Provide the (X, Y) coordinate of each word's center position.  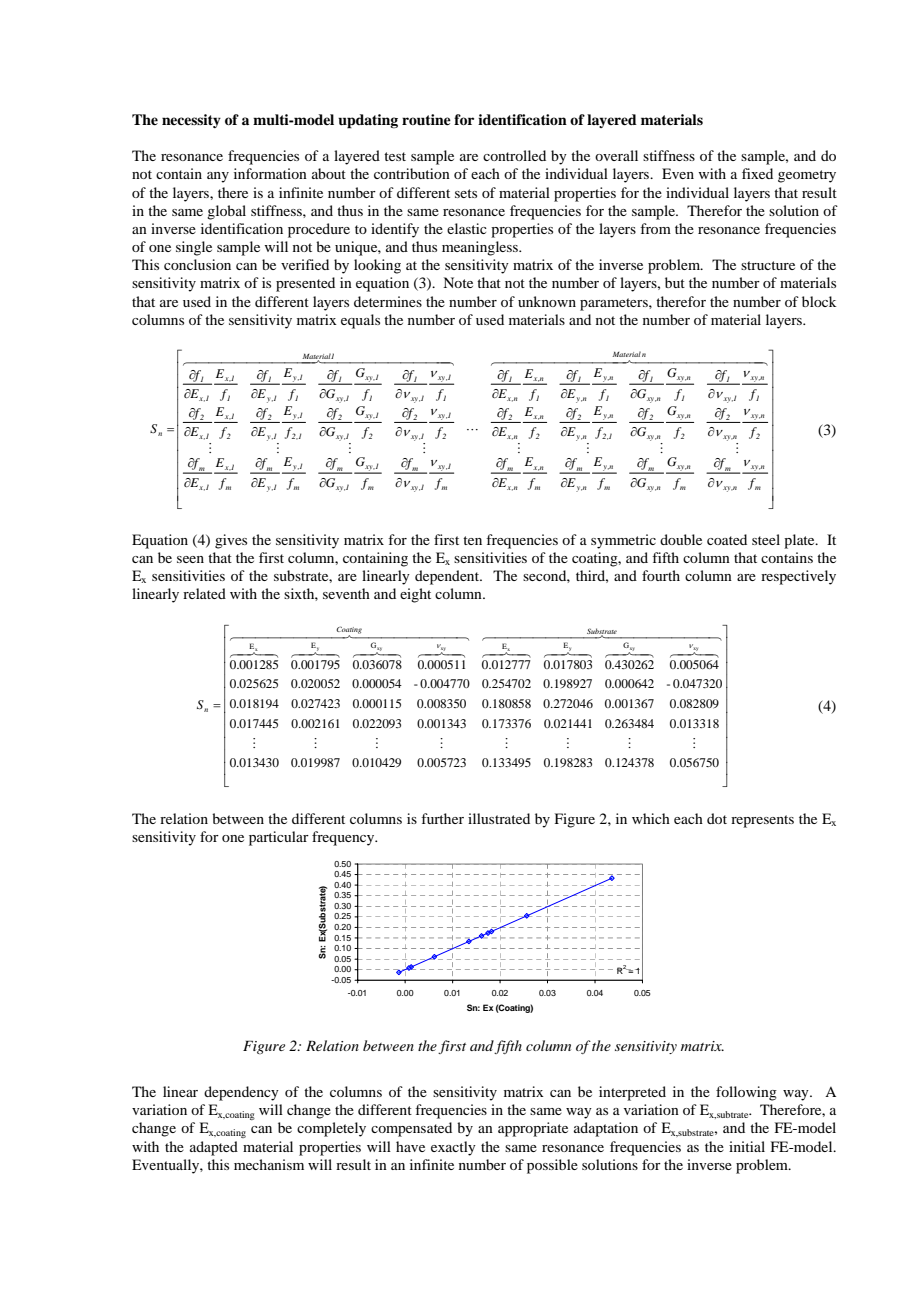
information (270, 173)
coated (727, 539)
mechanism (269, 1164)
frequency (344, 838)
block (819, 301)
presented (305, 284)
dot (717, 818)
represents (762, 821)
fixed (757, 173)
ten (472, 540)
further (442, 818)
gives (231, 541)
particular (279, 838)
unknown (547, 301)
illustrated (499, 818)
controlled (514, 155)
